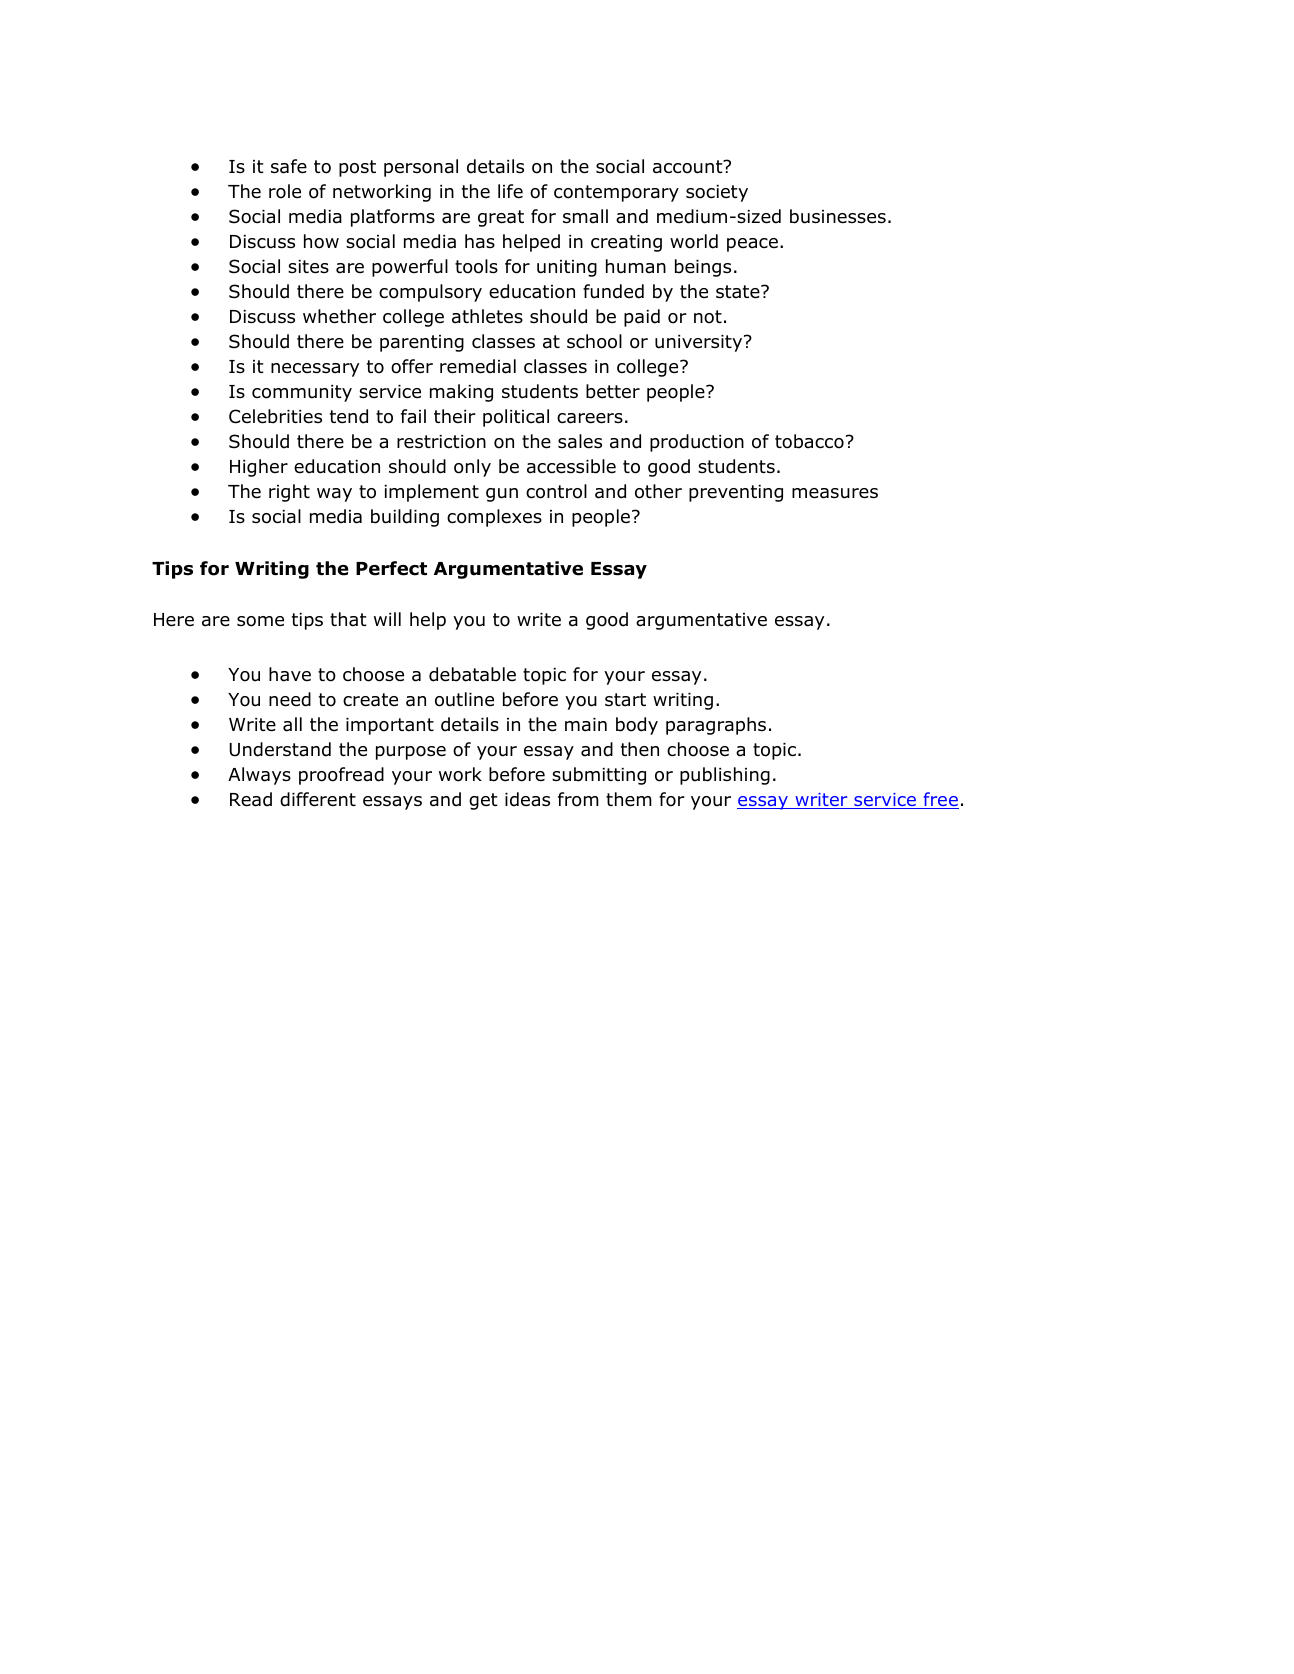 This screenshot has width=1294, height=1674. Describe the element at coordinates (318, 799) in the screenshot. I see `different` at that location.
